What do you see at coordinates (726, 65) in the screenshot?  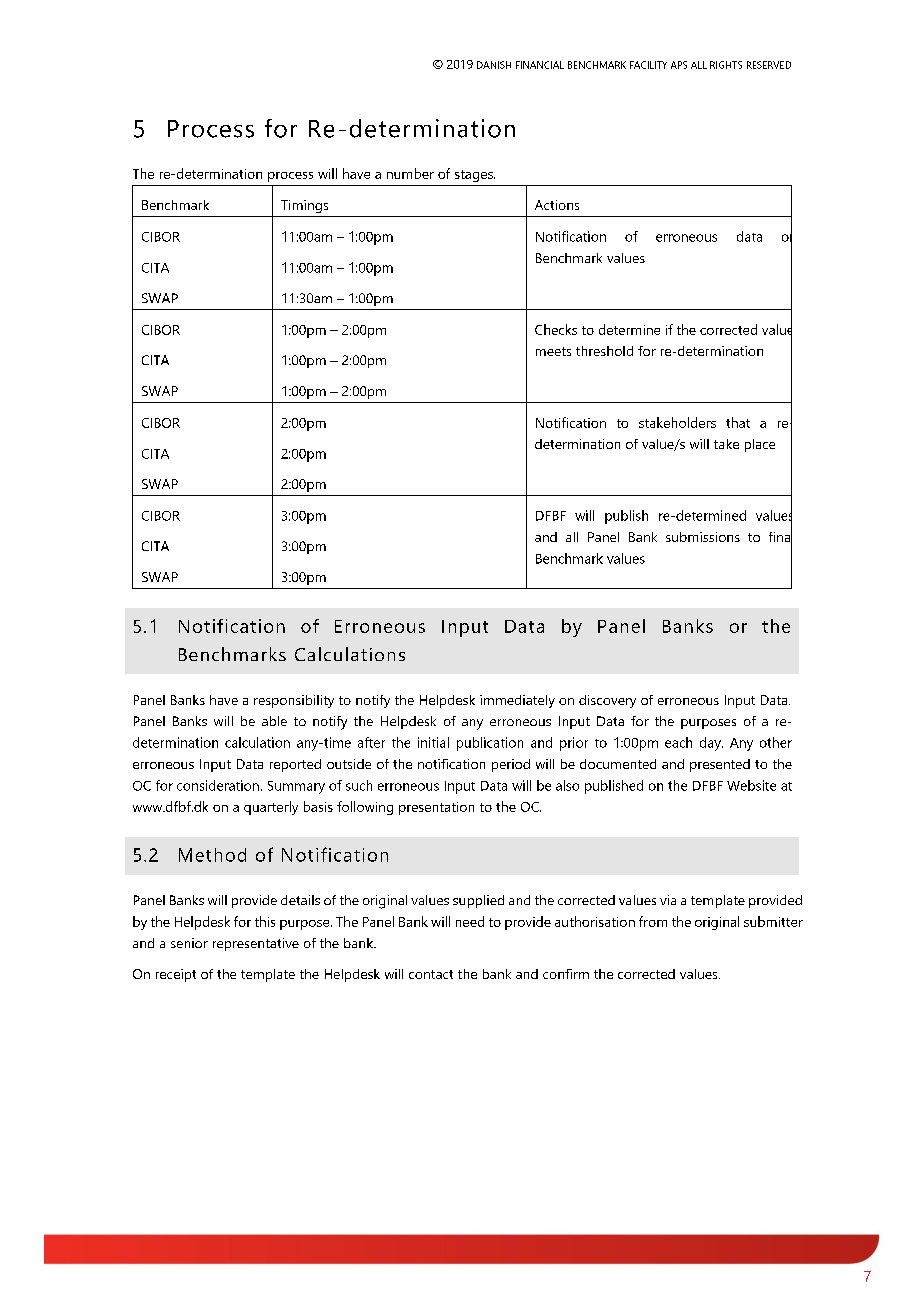 I see `RIGHTS` at bounding box center [726, 65].
